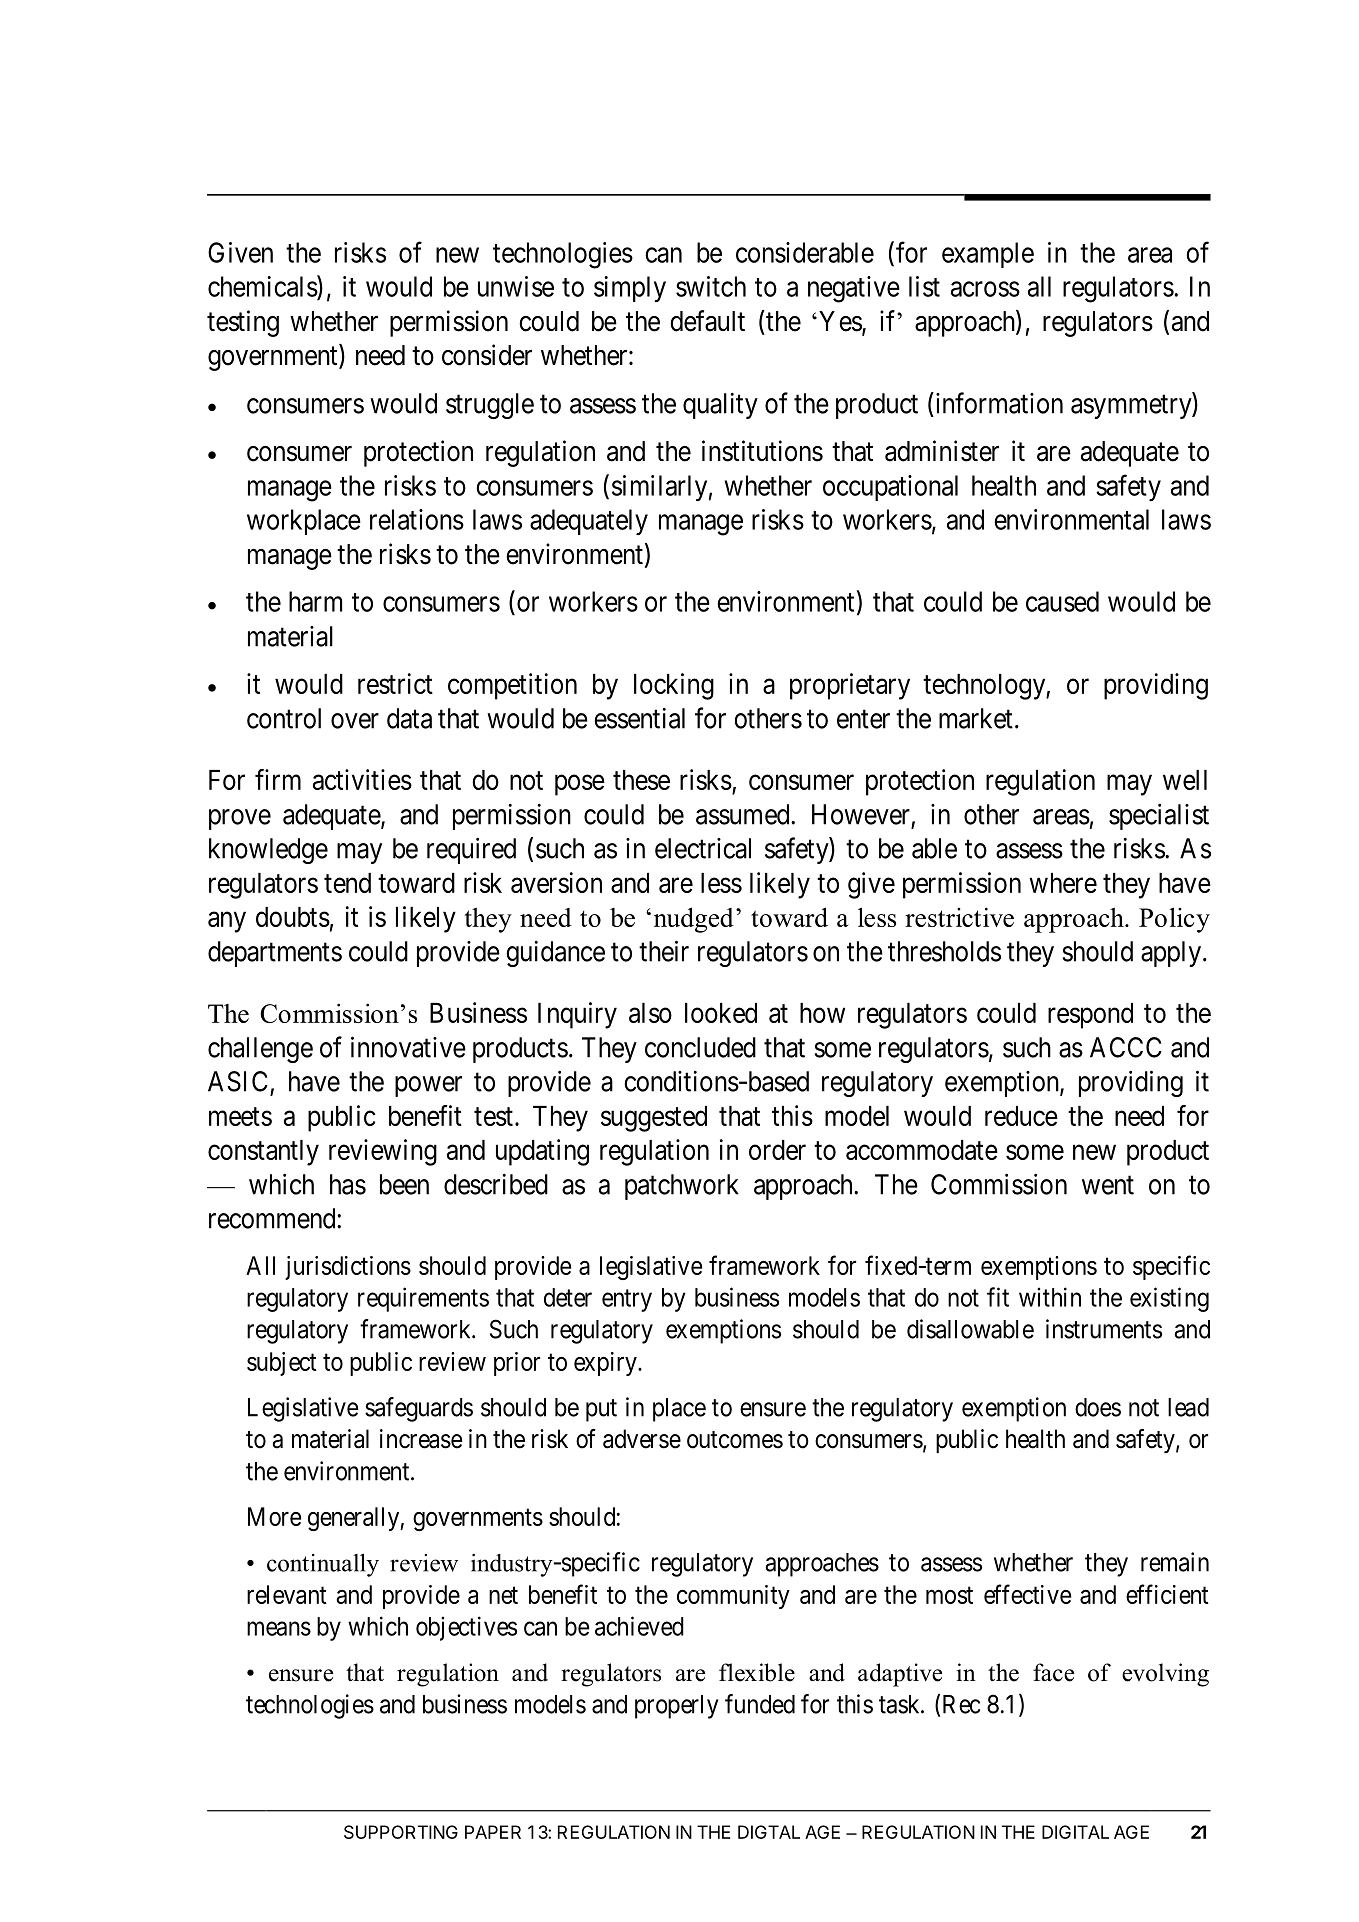 The width and height of the page is (1359, 1922). Describe the element at coordinates (284, 718) in the page. I see `control` at that location.
